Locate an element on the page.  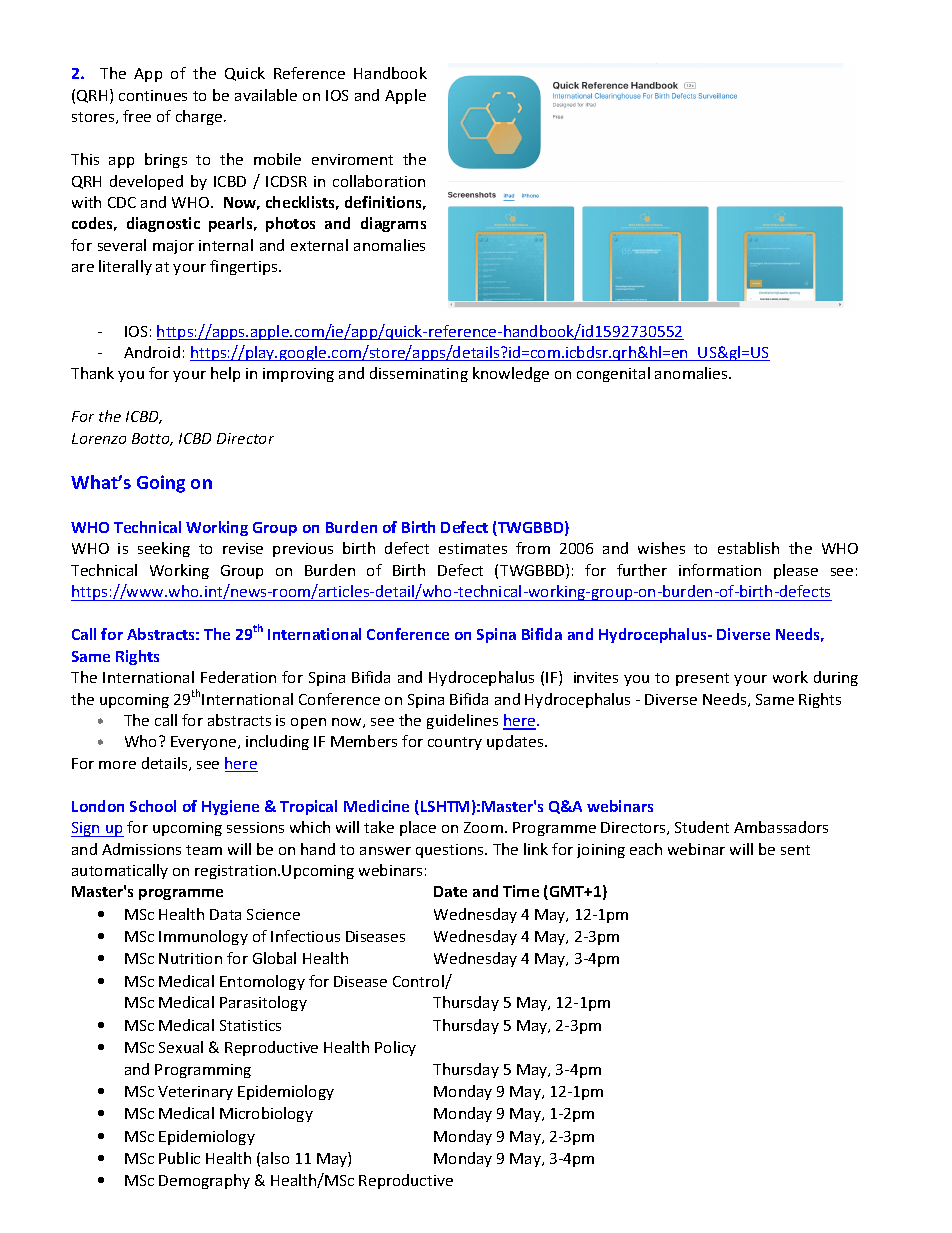
establish is located at coordinates (748, 548).
